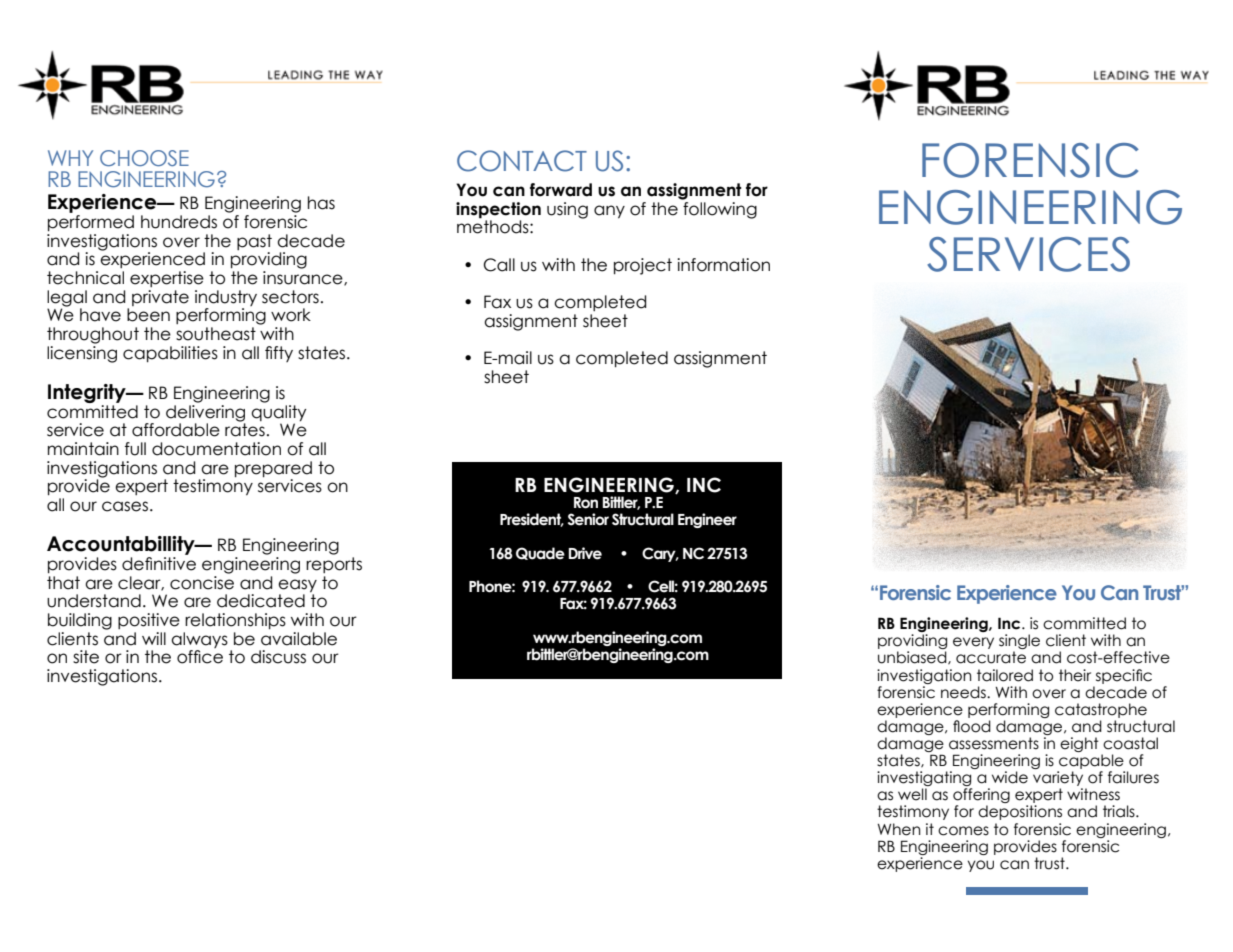 The image size is (1233, 952). What do you see at coordinates (586, 503) in the screenshot?
I see `Ron` at bounding box center [586, 503].
